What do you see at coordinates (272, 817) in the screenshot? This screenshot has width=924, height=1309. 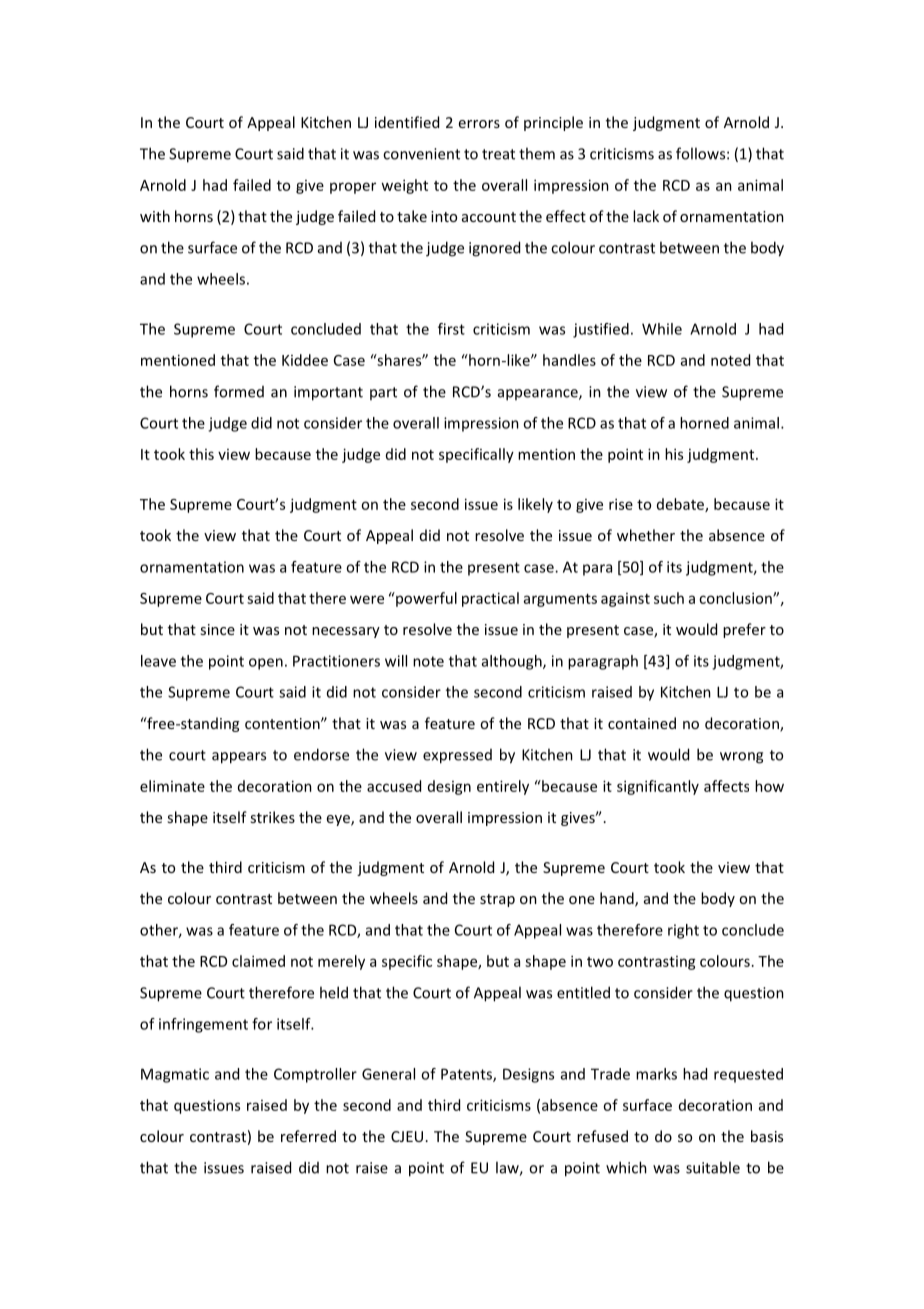 I see `strikes` at bounding box center [272, 817].
